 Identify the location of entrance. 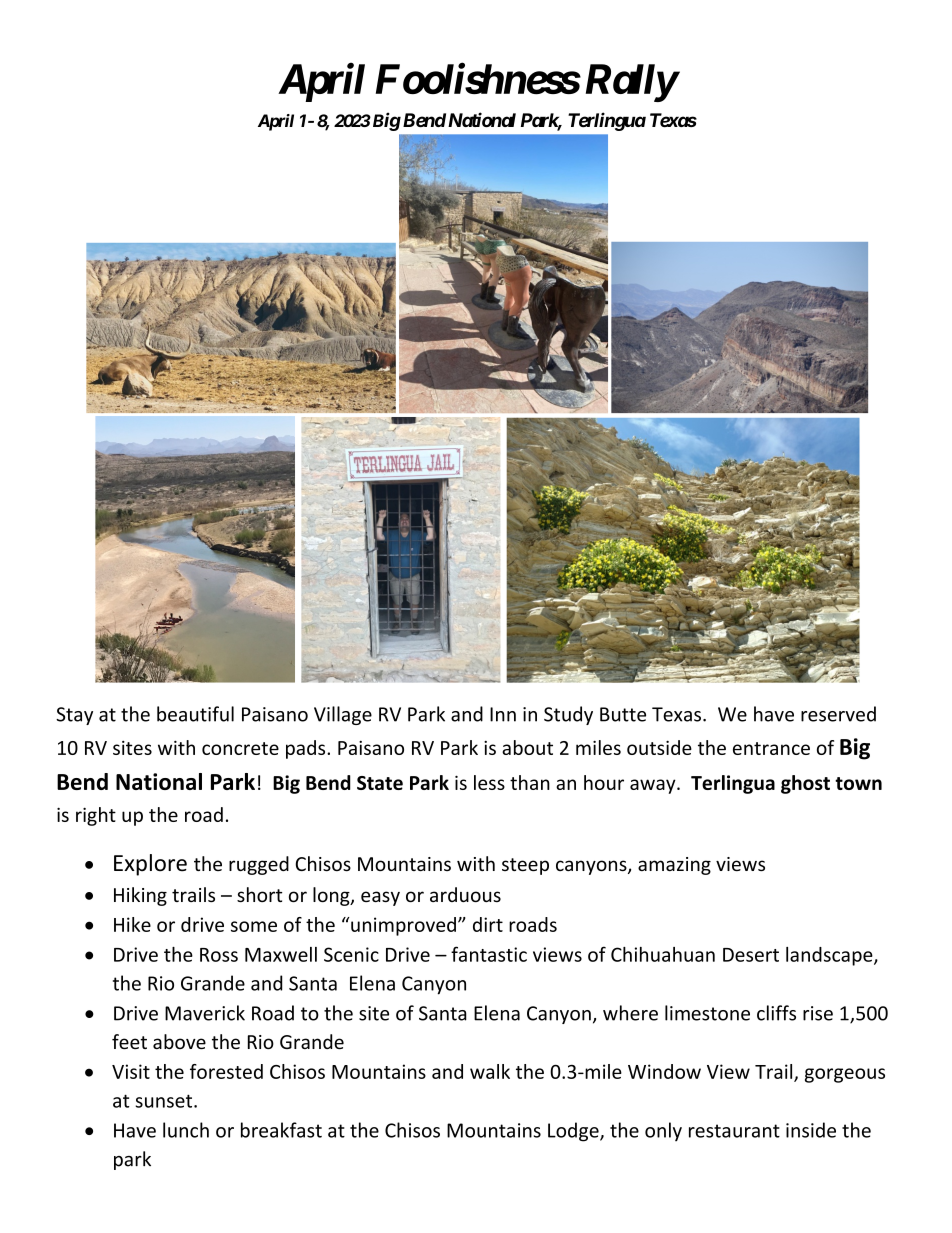
(771, 748).
